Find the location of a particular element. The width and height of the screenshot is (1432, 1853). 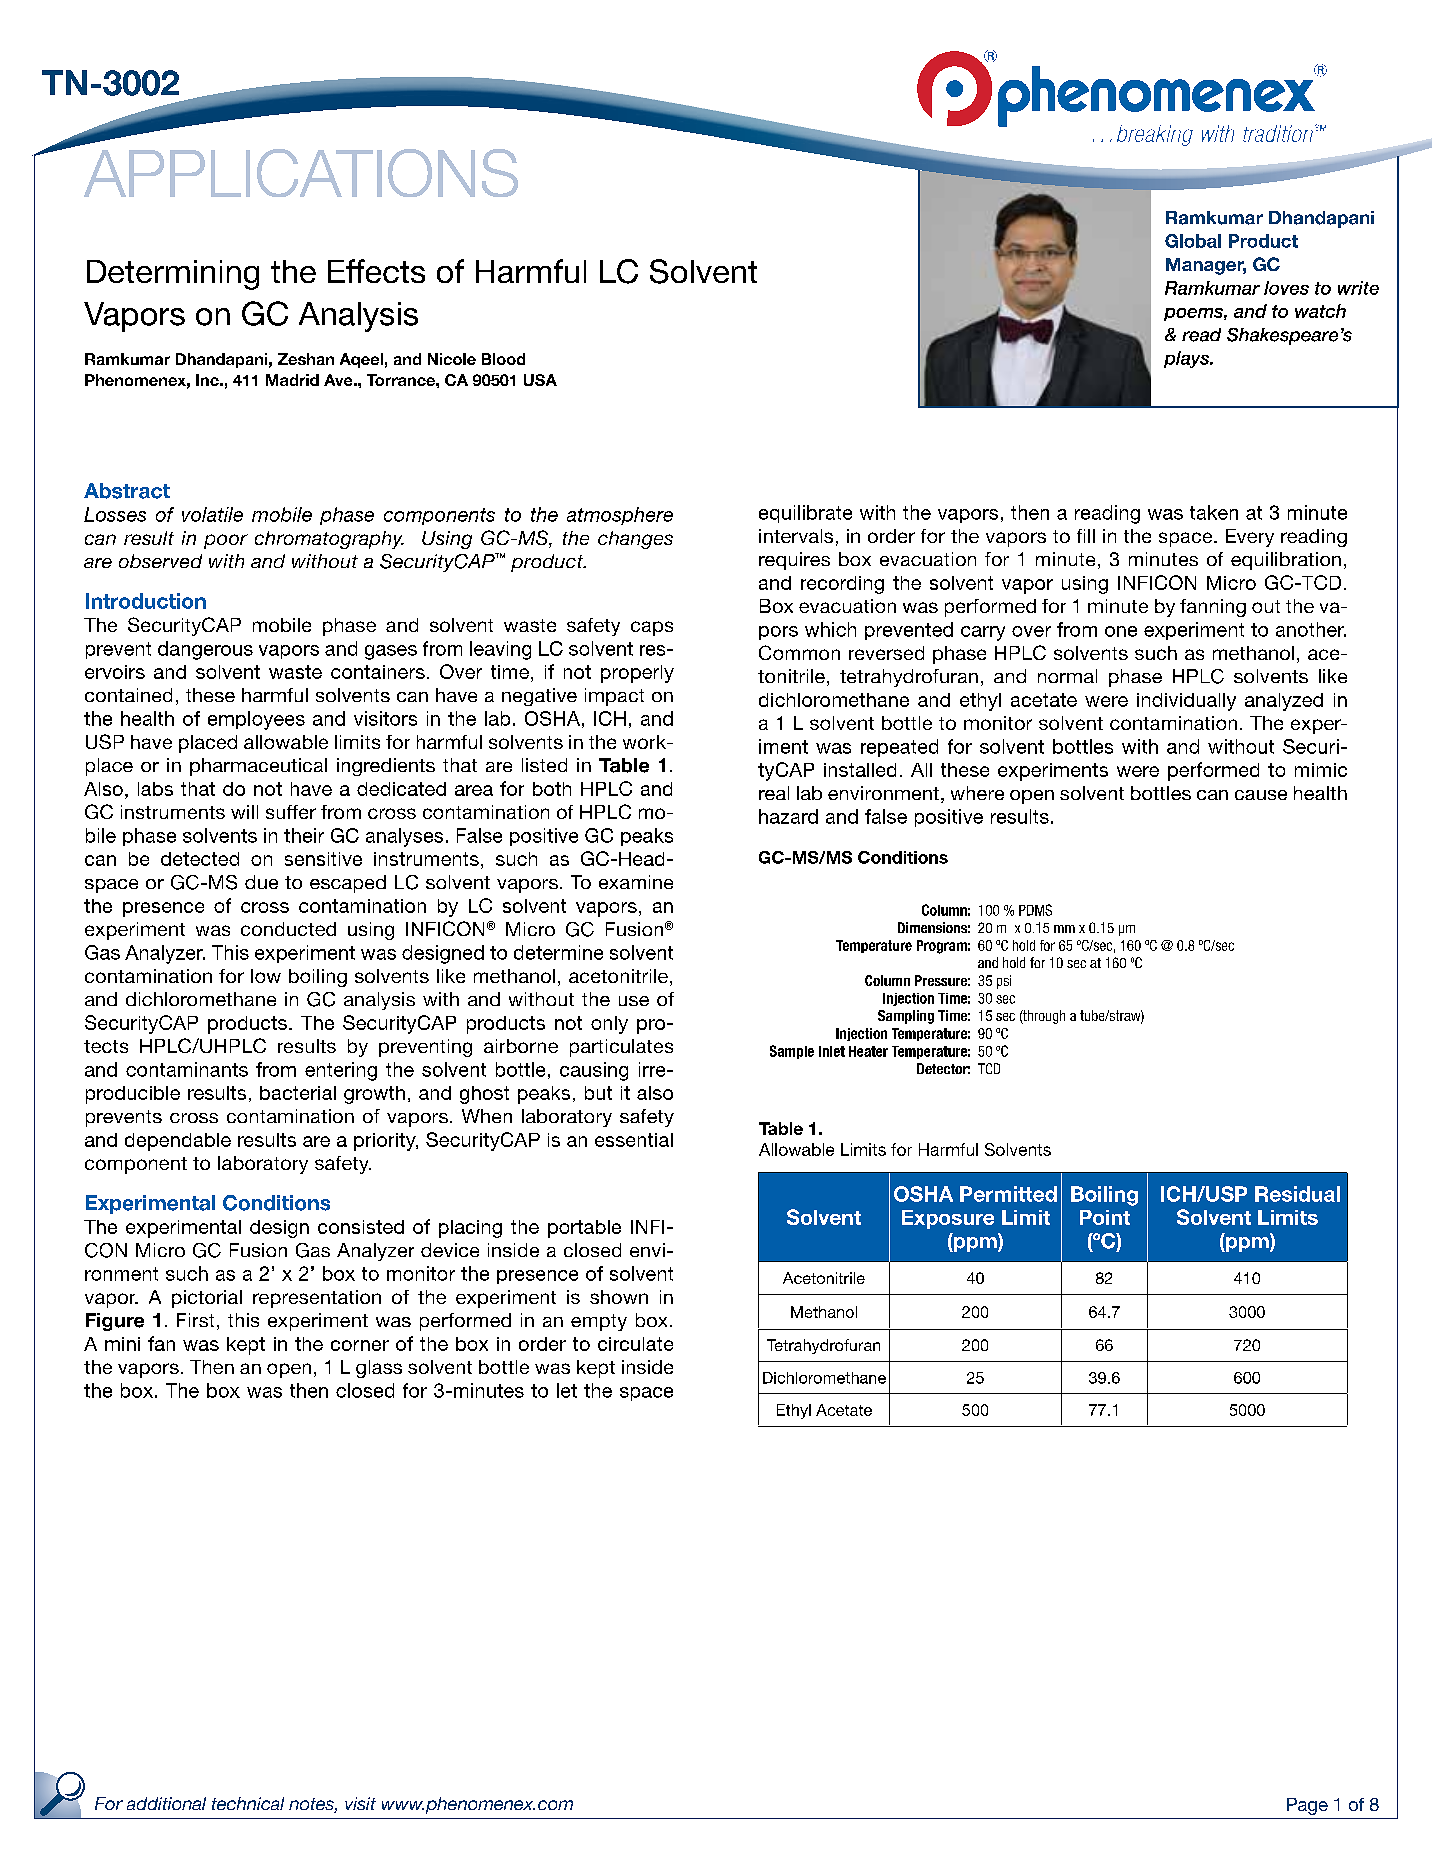

APPLICATIONS is located at coordinates (301, 173).
